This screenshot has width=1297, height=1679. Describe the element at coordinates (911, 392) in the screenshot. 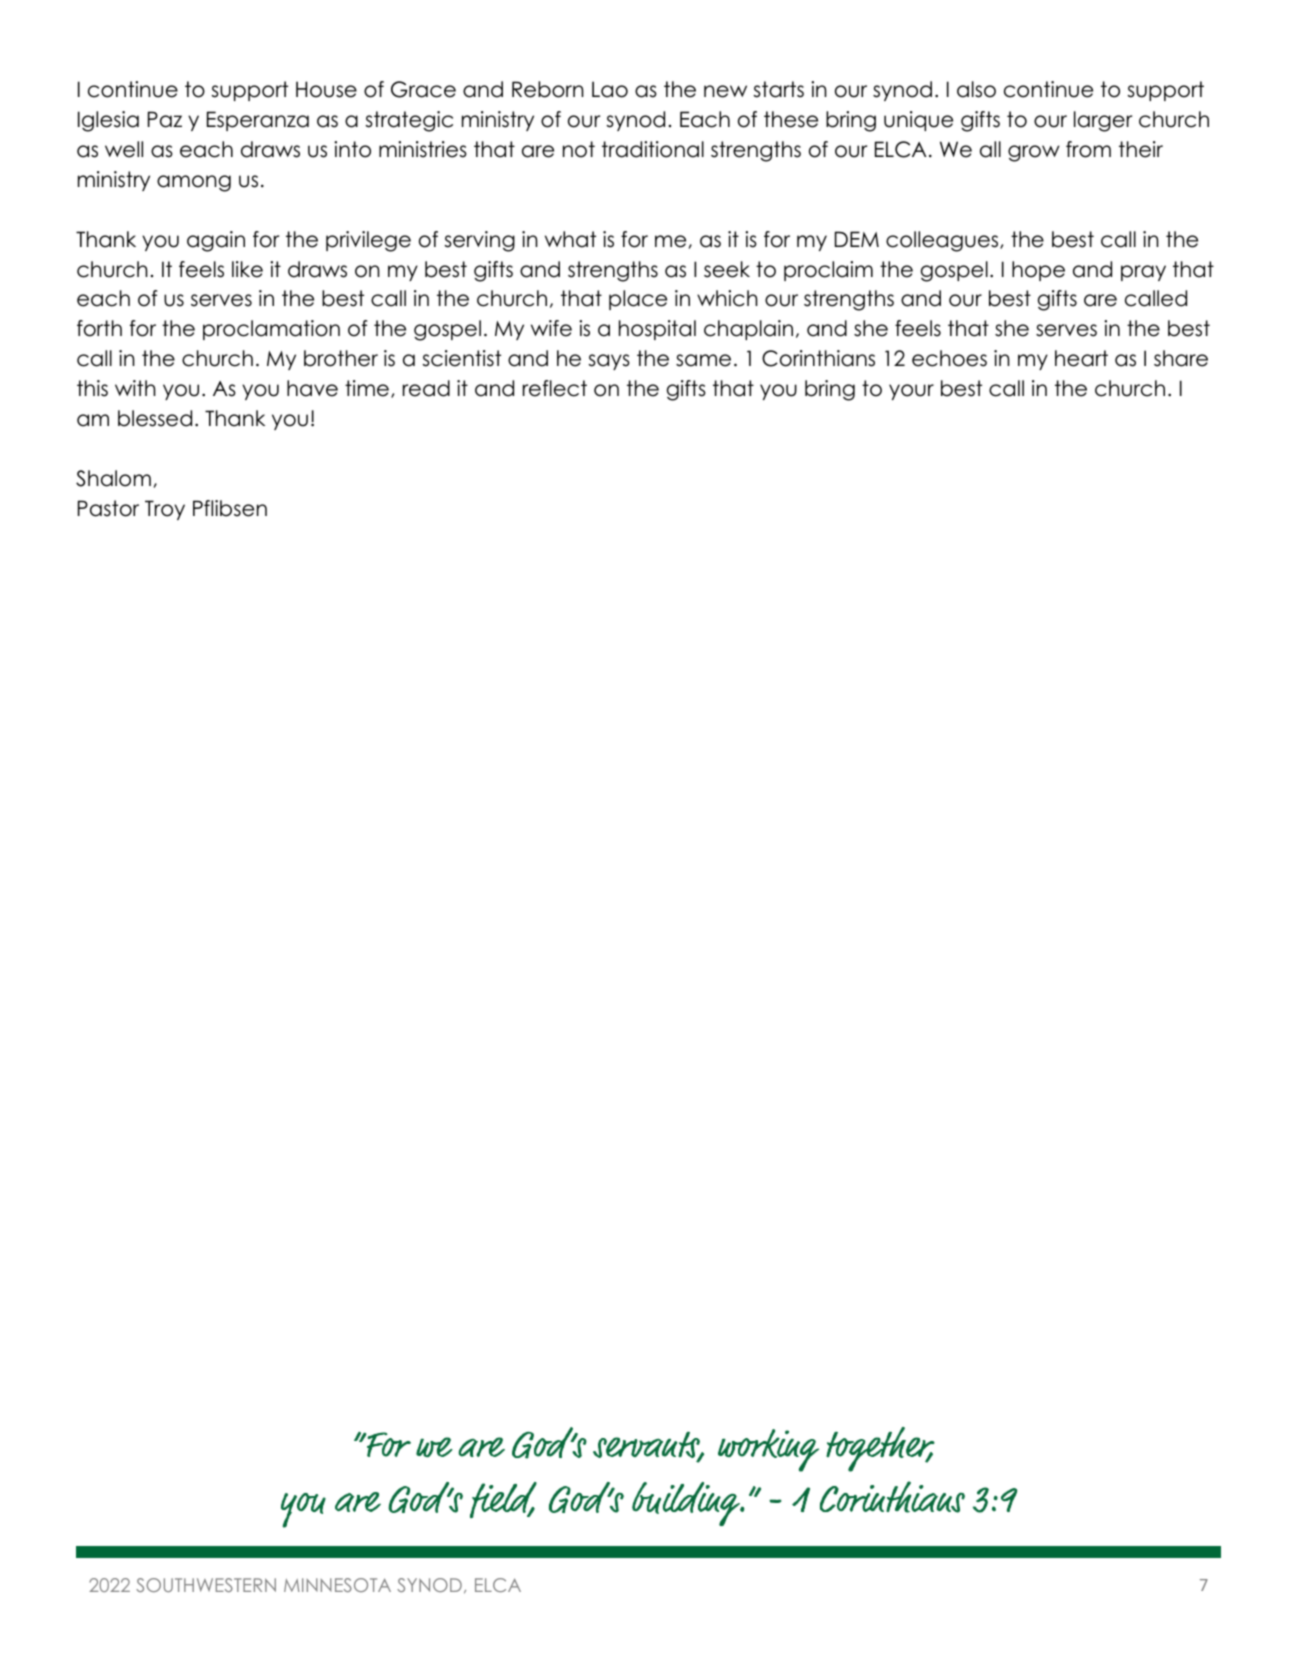

I see `your` at that location.
